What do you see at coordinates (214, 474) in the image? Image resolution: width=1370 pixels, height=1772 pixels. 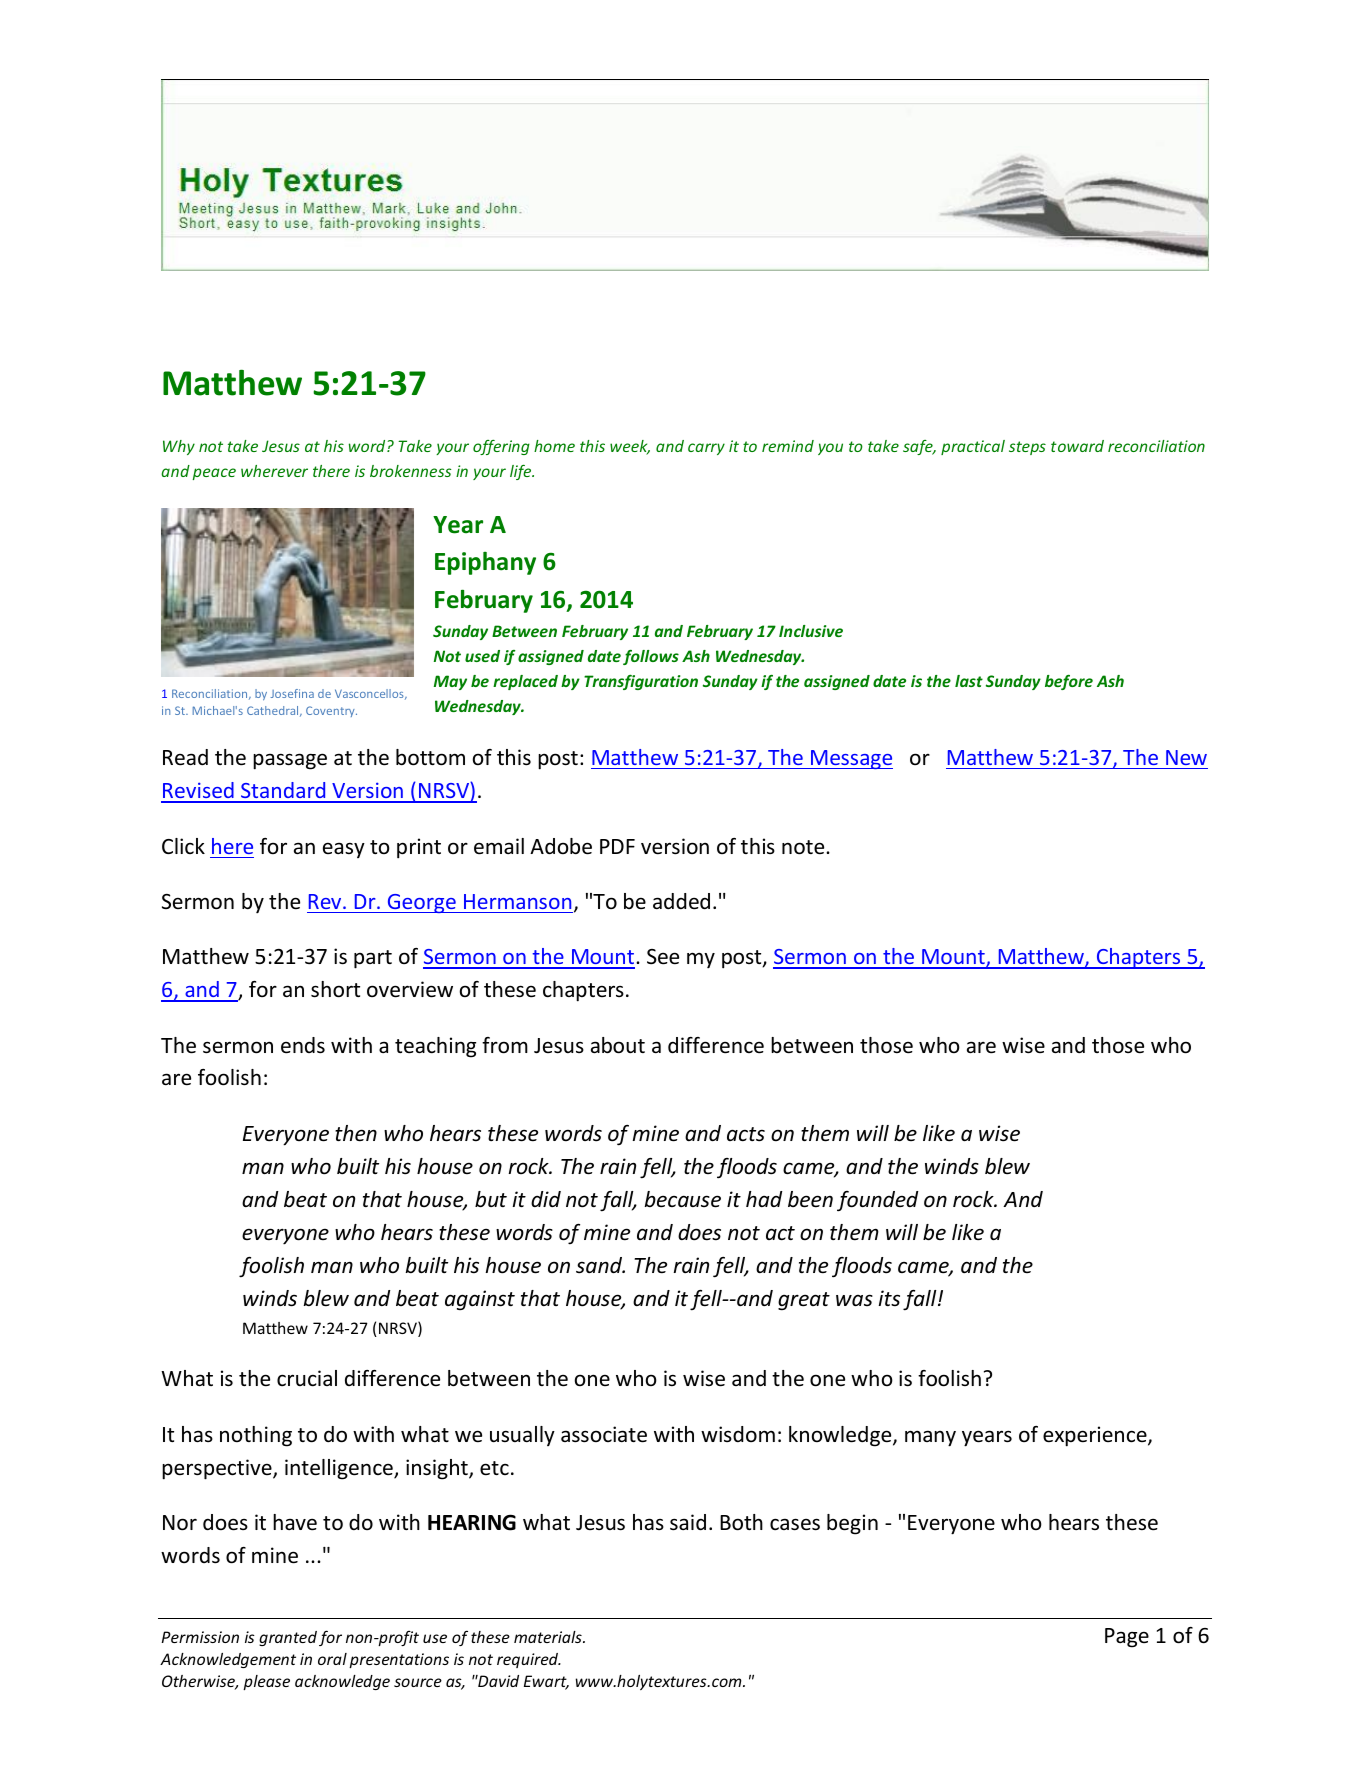 I see `peace` at bounding box center [214, 474].
